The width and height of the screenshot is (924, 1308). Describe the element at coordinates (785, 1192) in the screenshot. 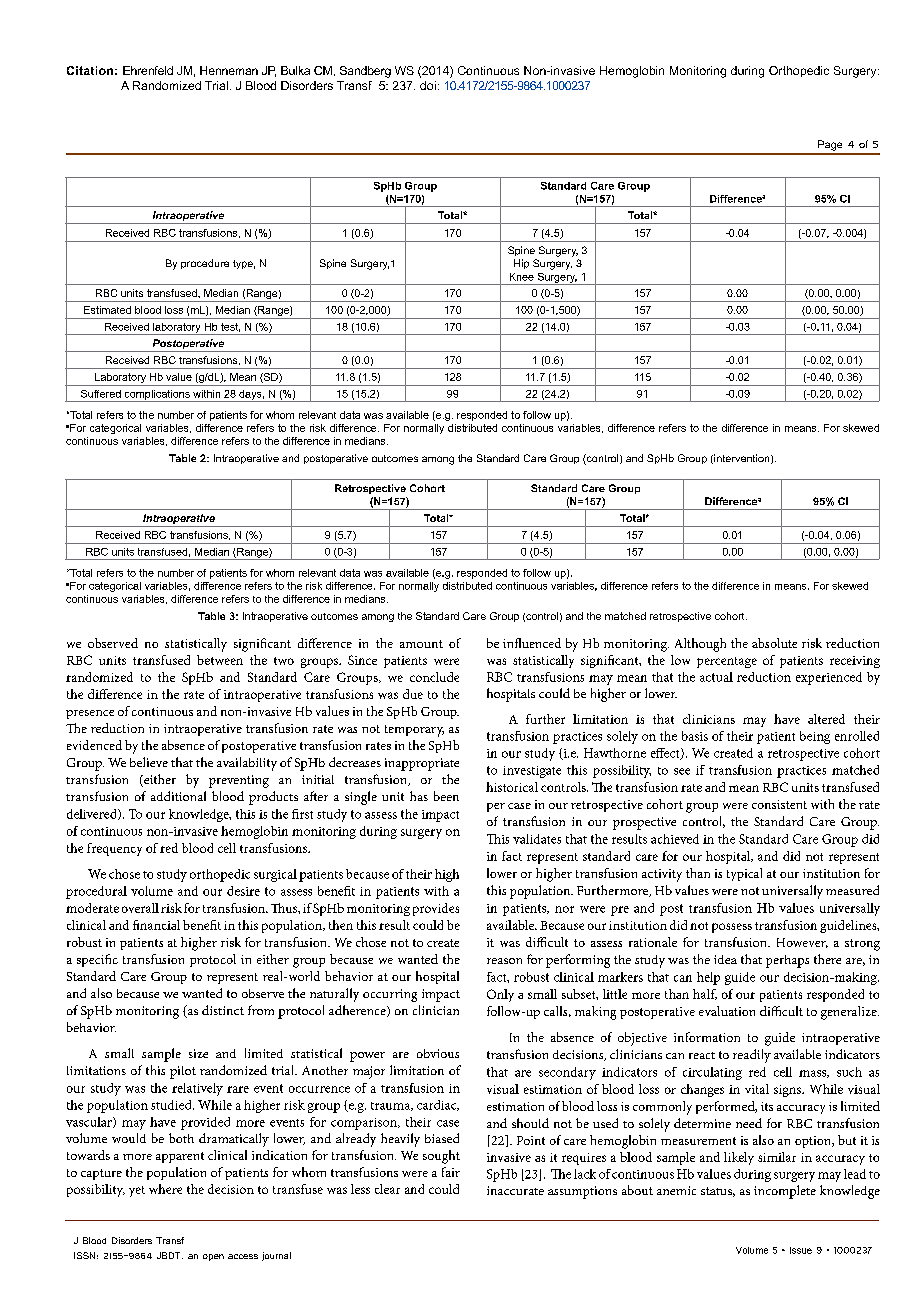

I see `incomplete` at that location.
